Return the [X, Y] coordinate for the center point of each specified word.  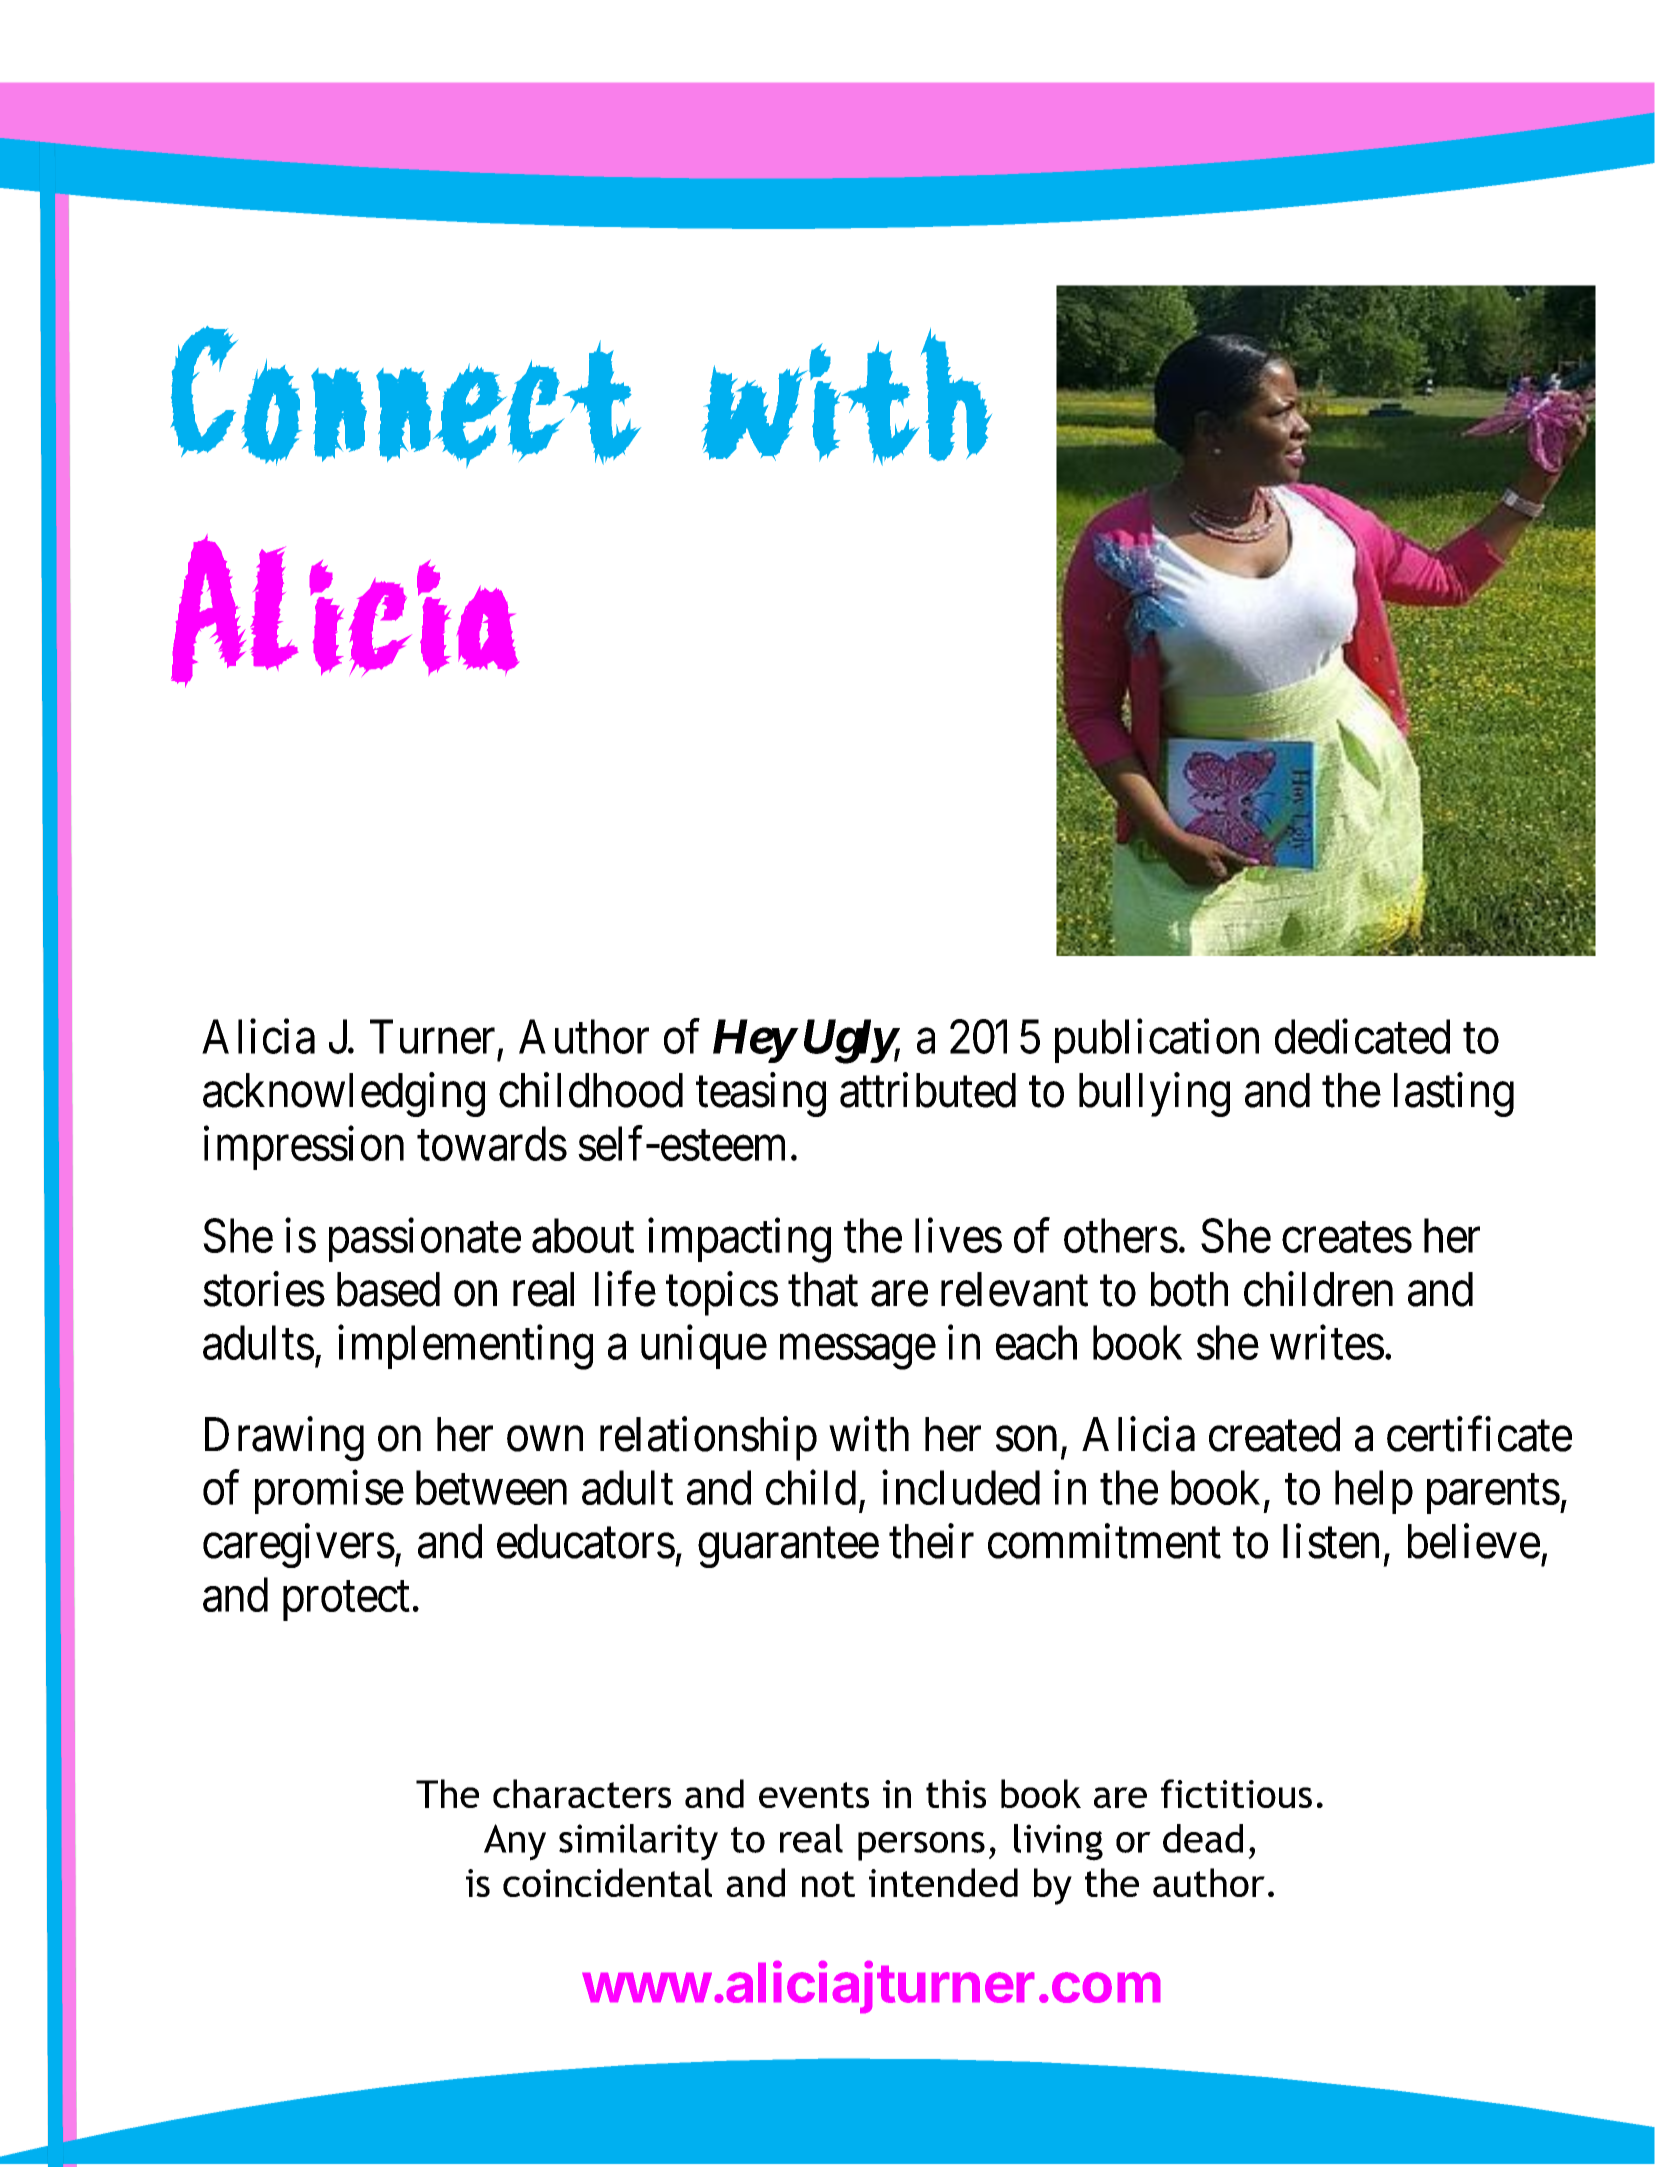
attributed [928, 1090]
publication [1157, 1041]
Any [515, 1842]
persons [921, 1846]
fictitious [1236, 1793]
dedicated [1362, 1036]
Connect [403, 393]
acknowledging [344, 1095]
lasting [1454, 1095]
